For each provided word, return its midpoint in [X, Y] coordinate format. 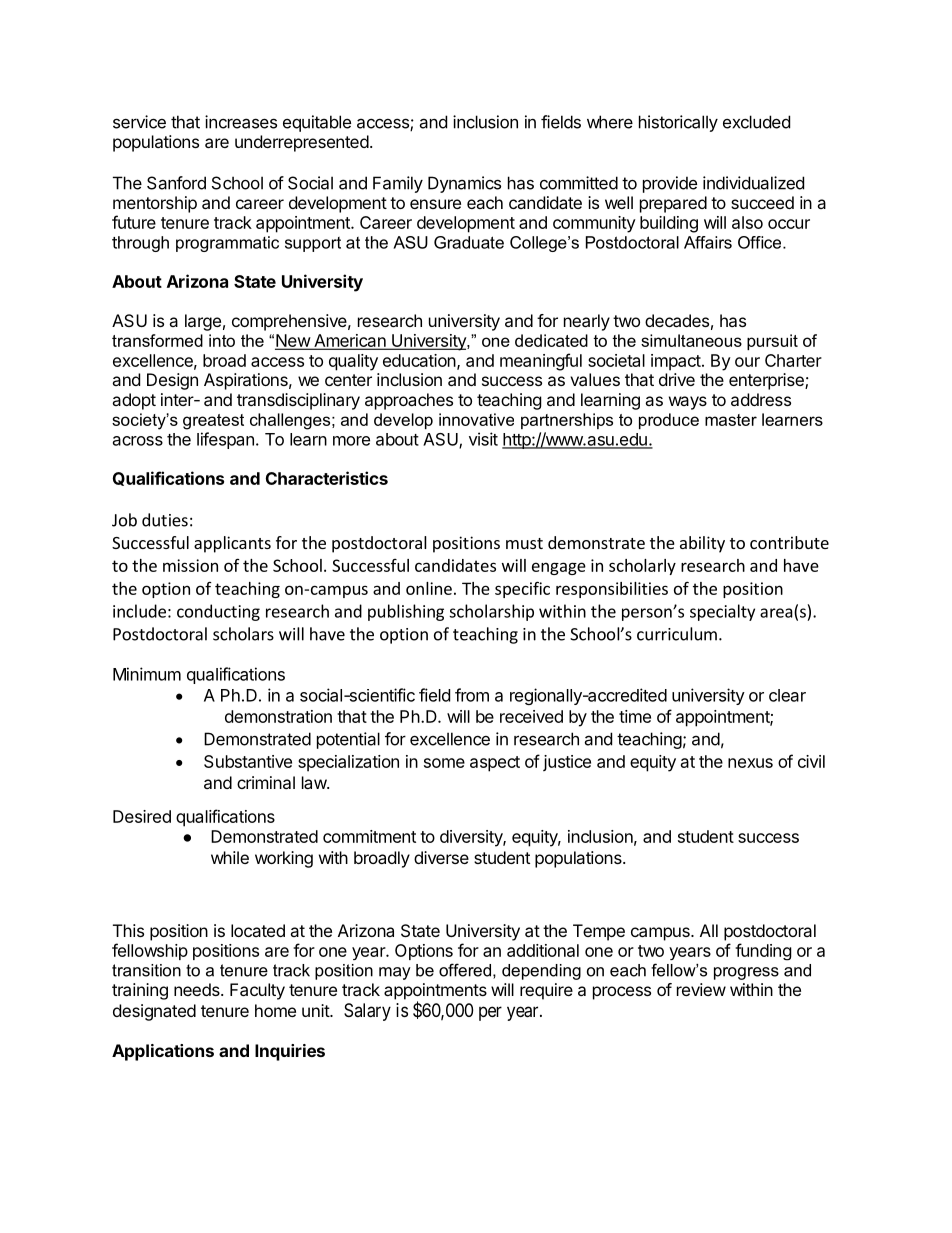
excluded [756, 122]
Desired [142, 816]
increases [241, 122]
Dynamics [464, 184]
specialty [722, 612]
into [222, 340]
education [419, 360]
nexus [750, 763]
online [429, 588]
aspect [495, 764]
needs [198, 989]
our [747, 362]
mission [190, 565]
